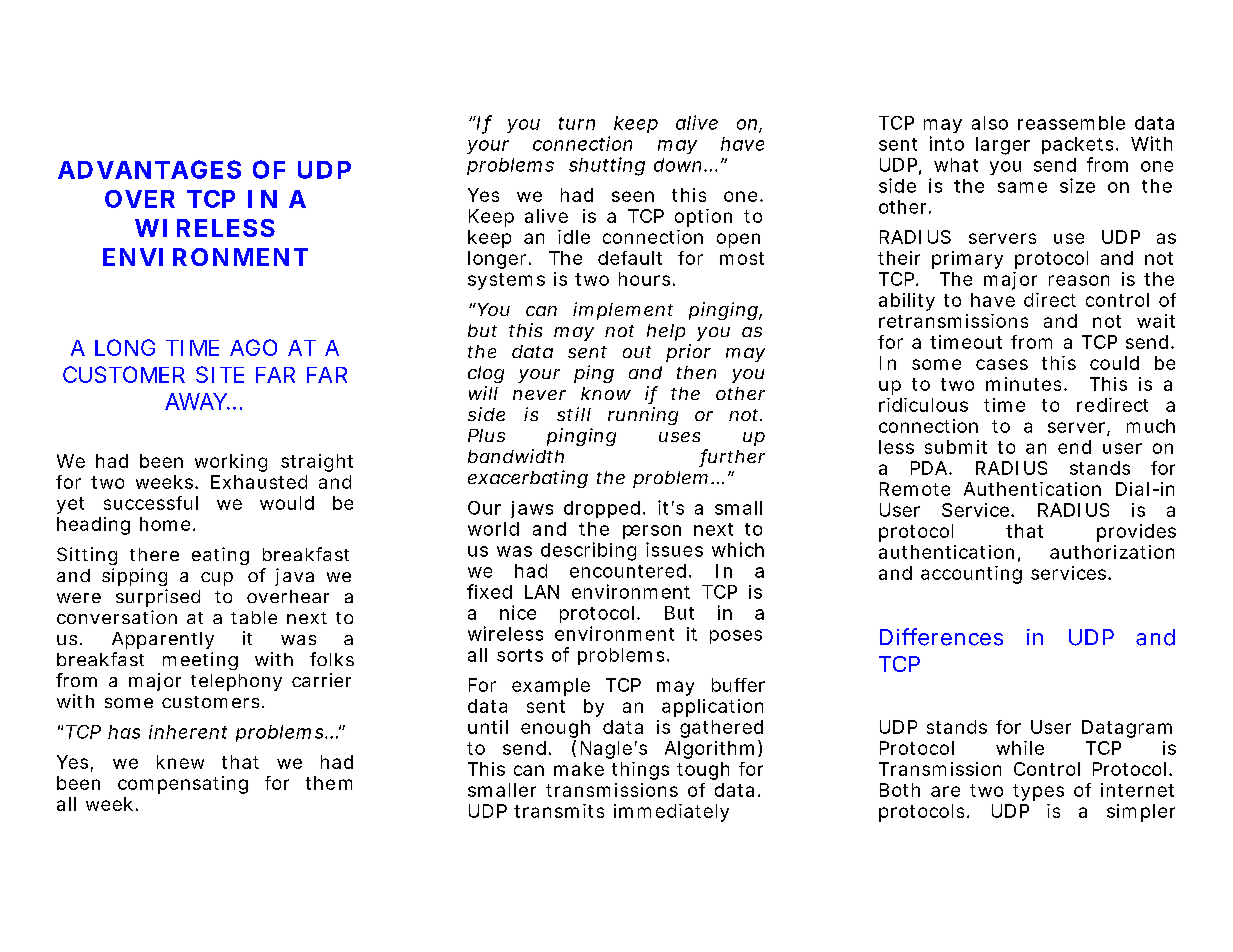 This screenshot has width=1233, height=952. I want to click on SITE, so click(220, 374).
